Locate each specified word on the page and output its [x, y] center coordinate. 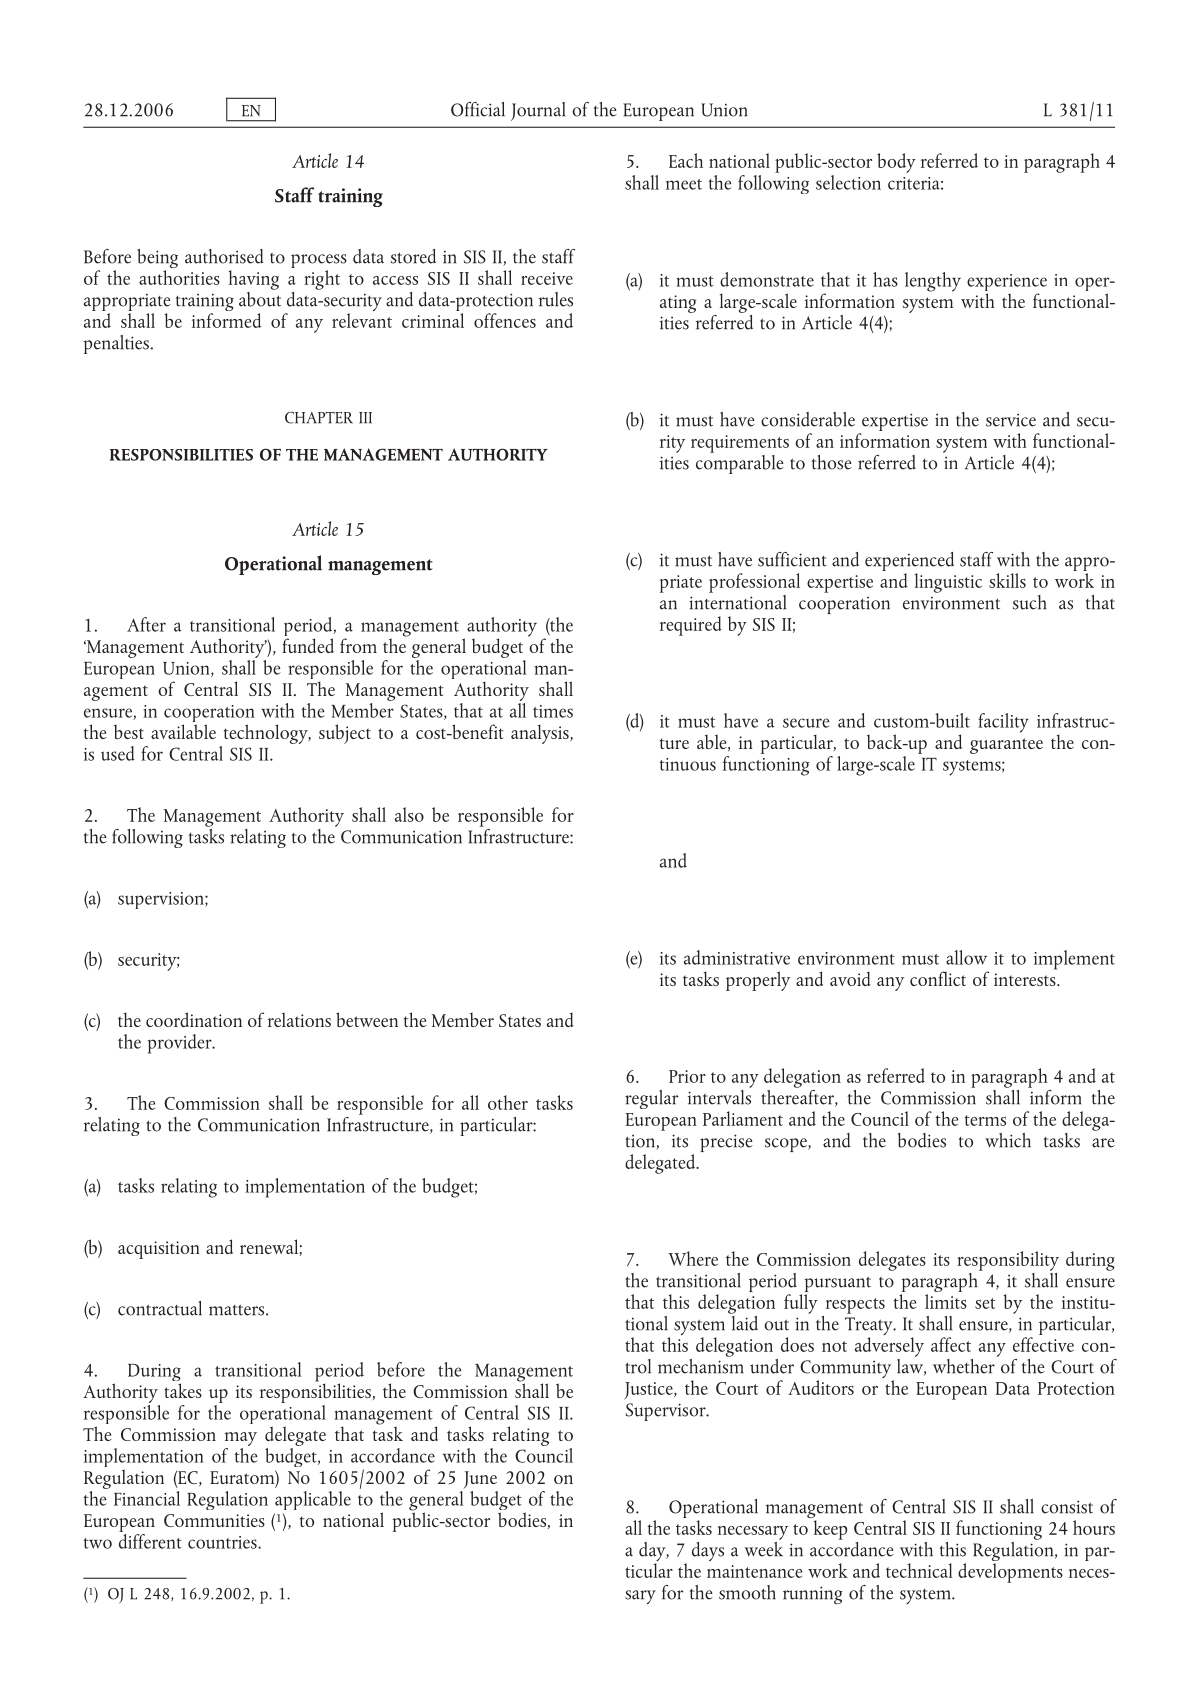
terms [985, 1120]
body [896, 163]
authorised [224, 256]
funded [308, 645]
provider [181, 1044]
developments [1010, 1571]
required [691, 626]
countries [223, 1542]
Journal [538, 111]
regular [651, 1099]
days [708, 1551]
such [1029, 602]
